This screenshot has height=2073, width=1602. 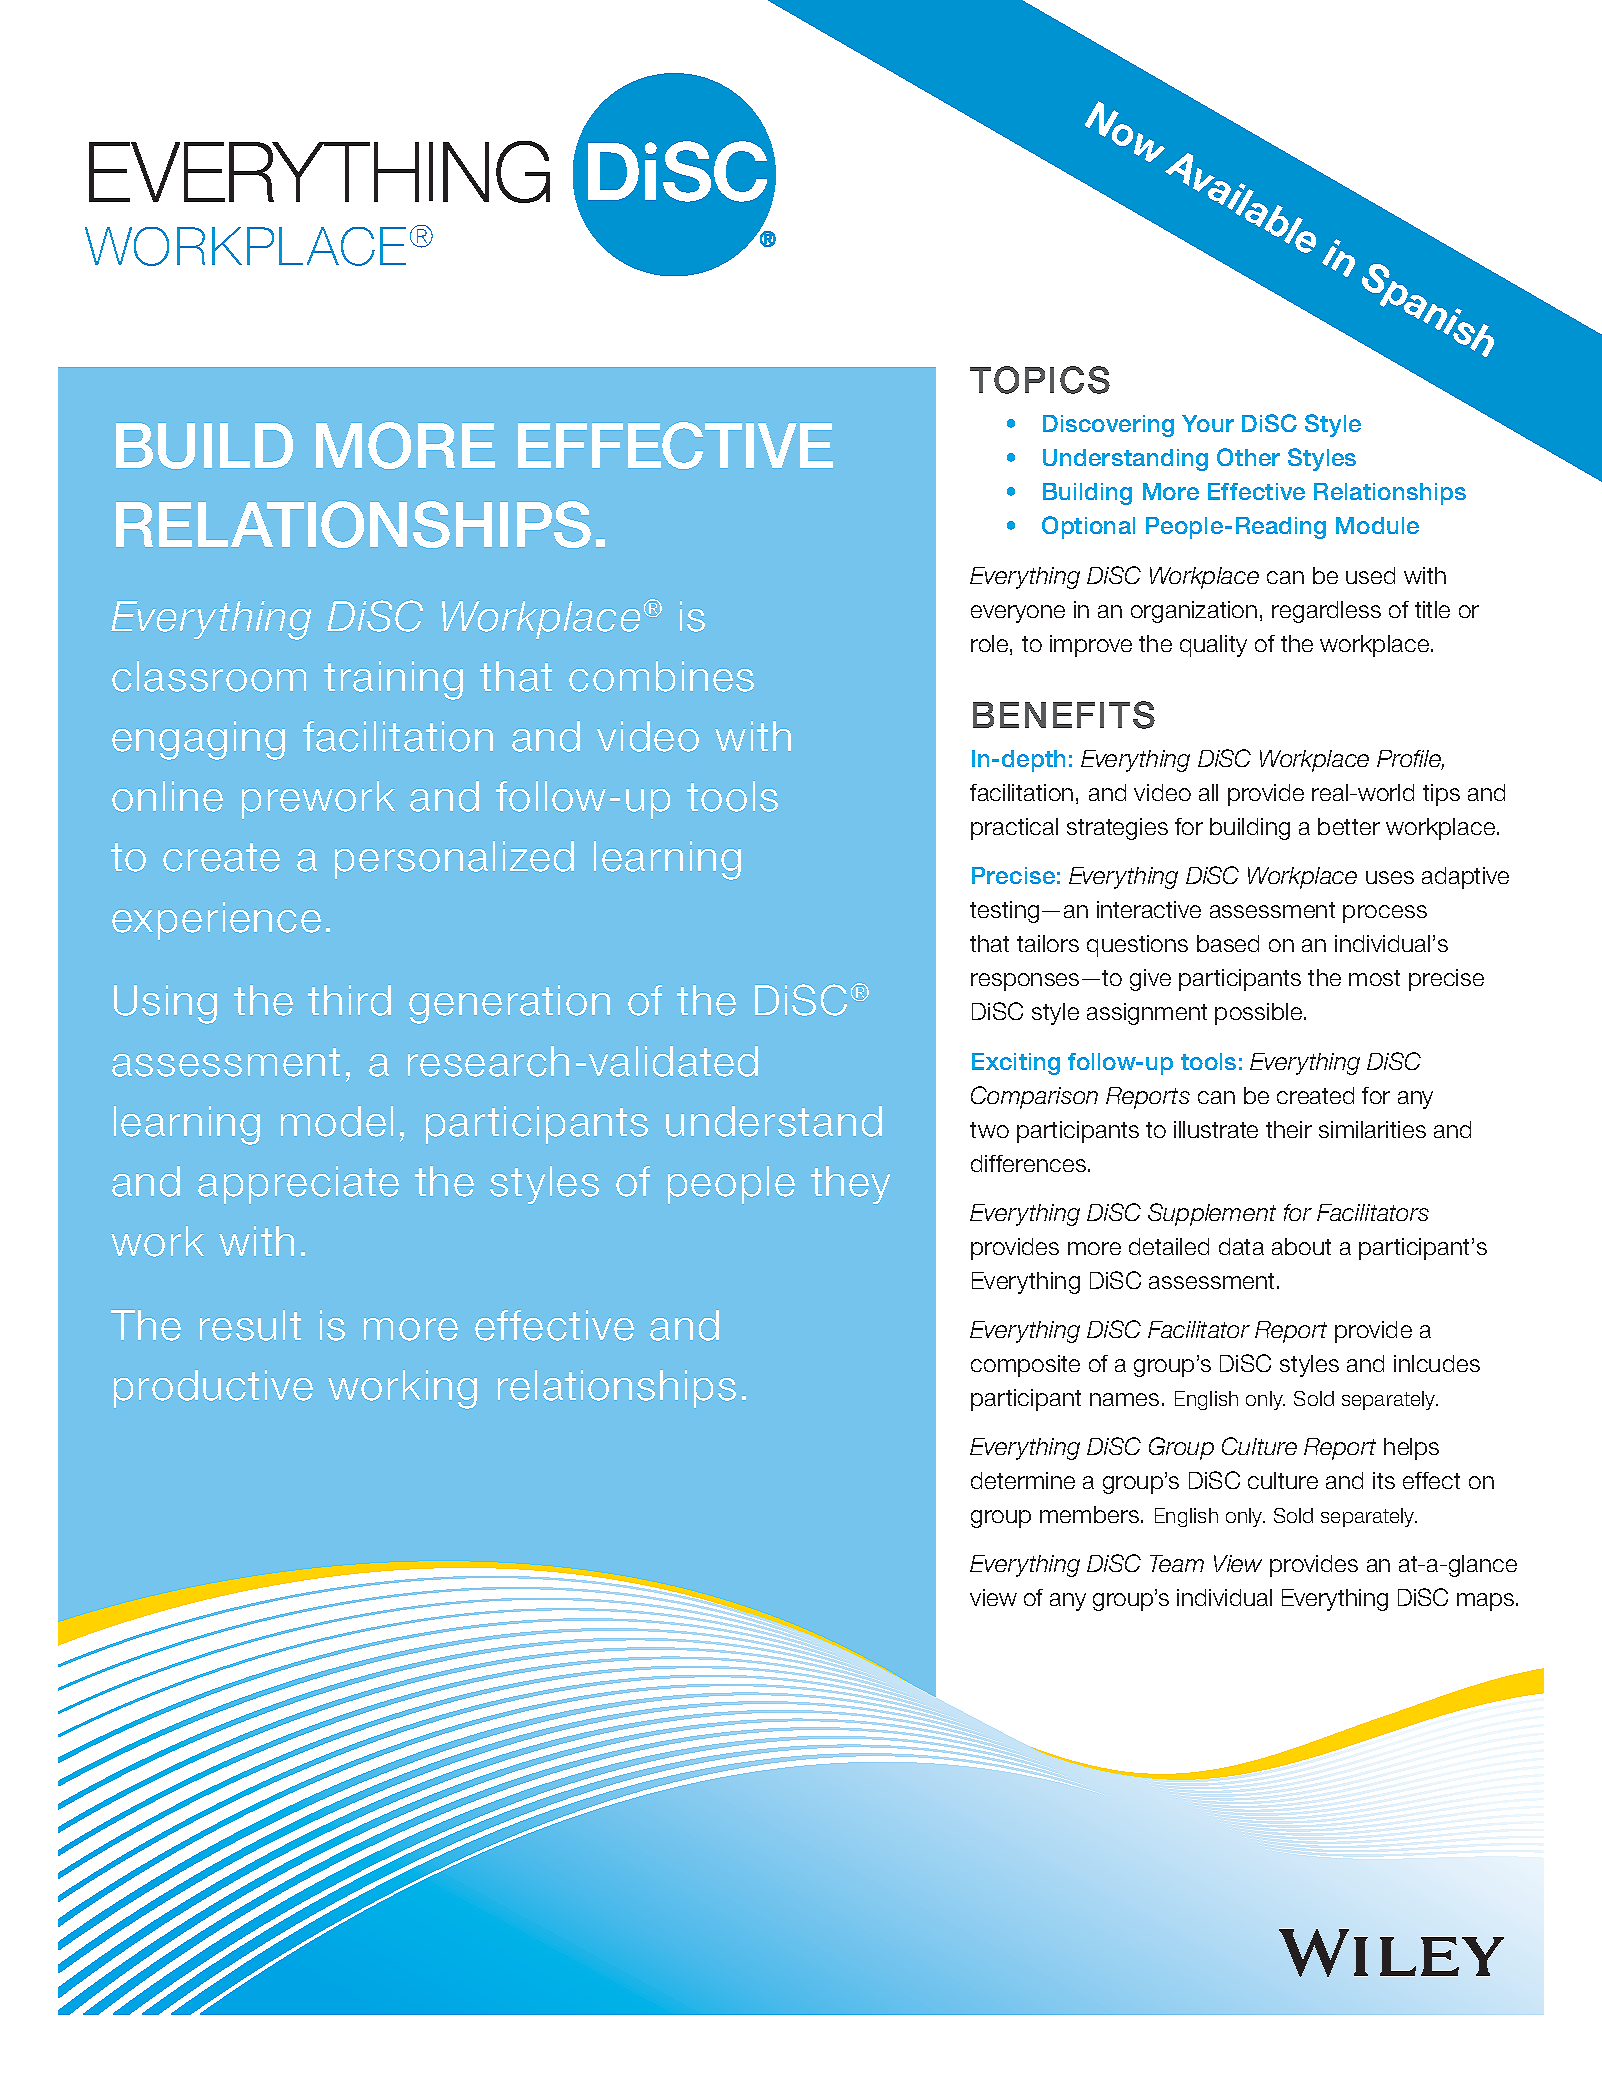 What do you see at coordinates (1248, 457) in the screenshot?
I see `Other` at bounding box center [1248, 457].
